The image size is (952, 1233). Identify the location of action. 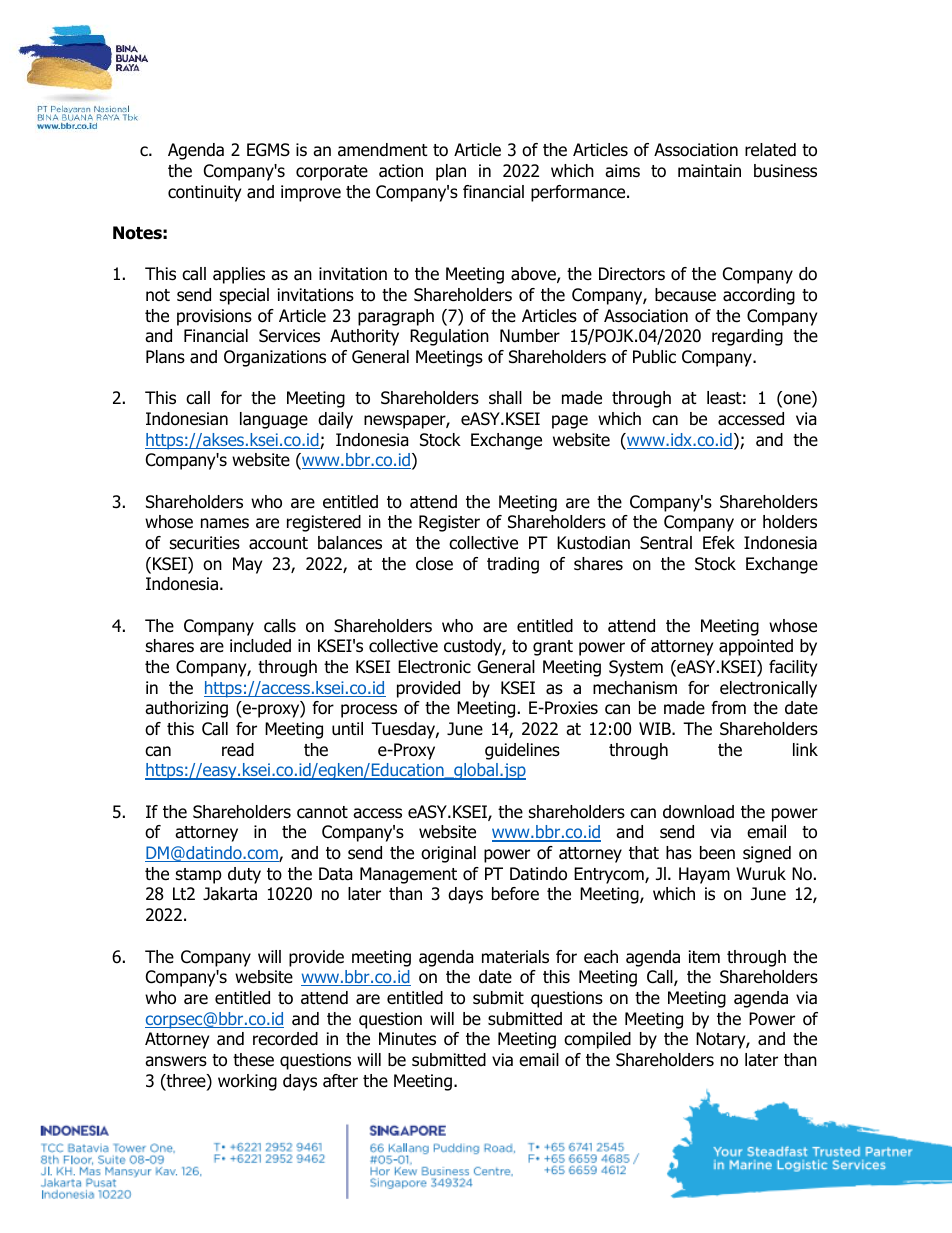
(401, 171).
